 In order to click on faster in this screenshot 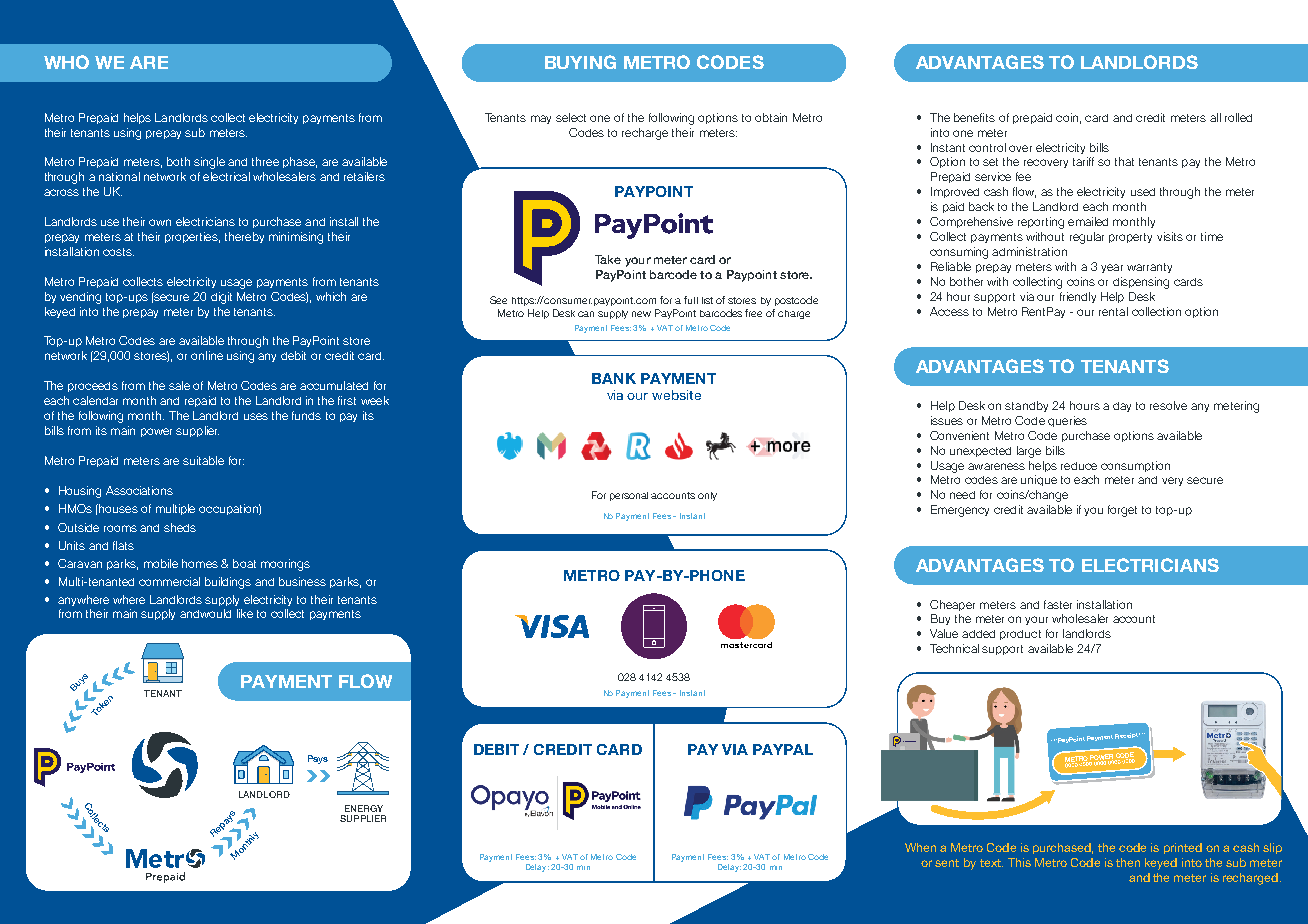, I will do `click(1058, 604)`.
